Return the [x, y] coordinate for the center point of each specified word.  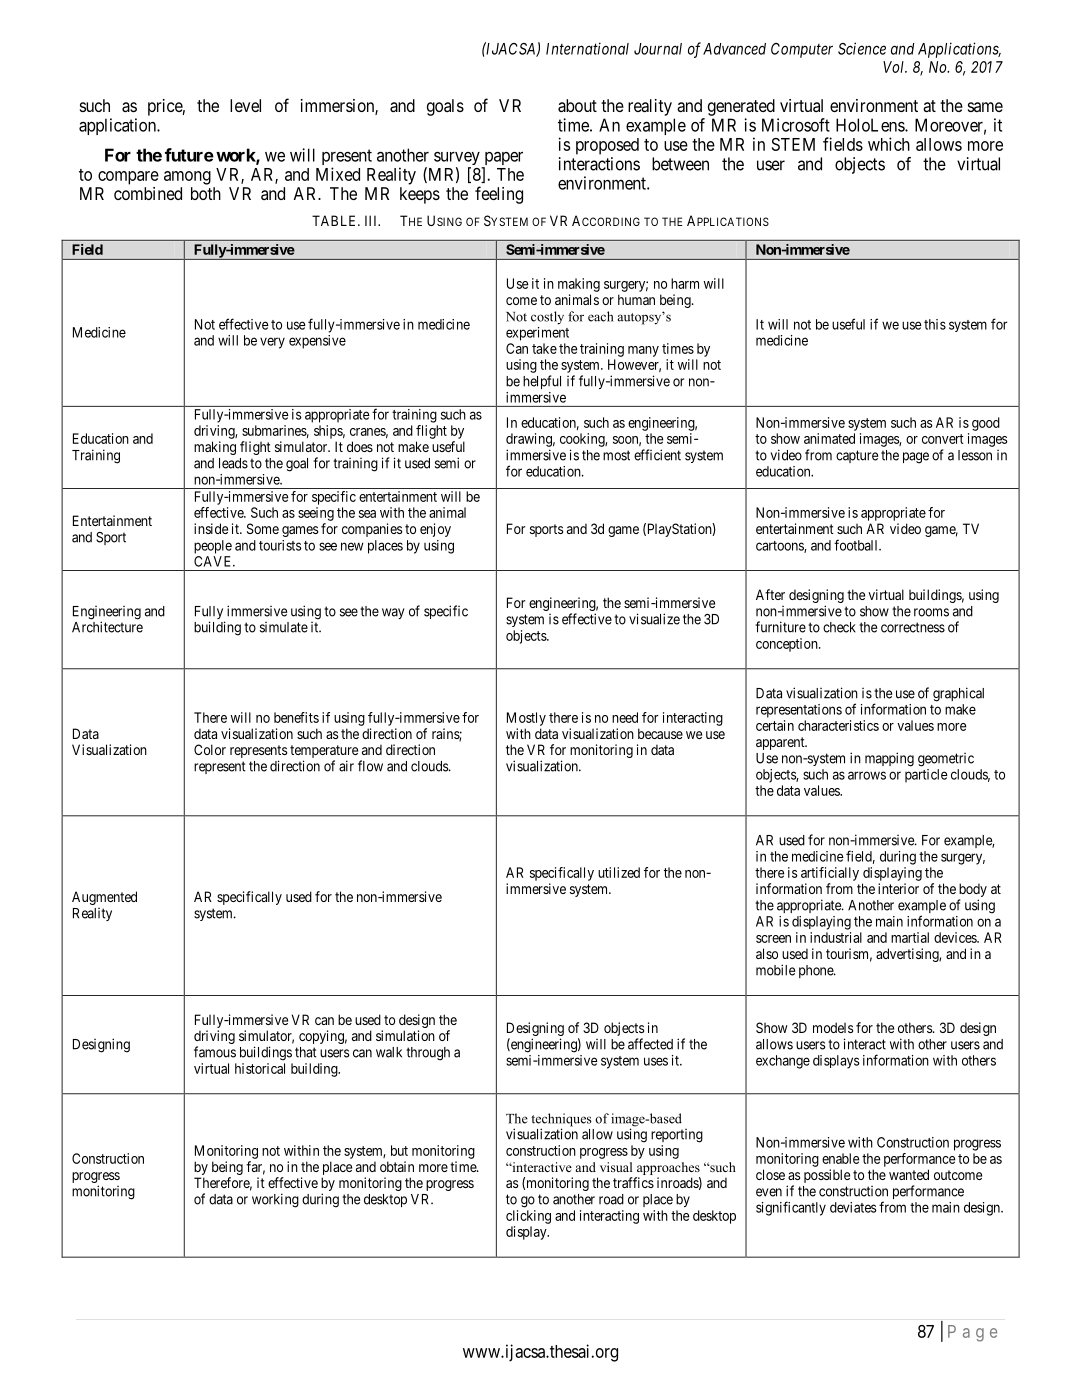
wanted [909, 1174]
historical [260, 1068]
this [935, 324]
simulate [284, 627]
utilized [619, 872]
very [272, 343]
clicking [528, 1217]
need [625, 717]
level [245, 105]
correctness [913, 627]
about [577, 105]
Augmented [104, 898]
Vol [895, 67]
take [544, 348]
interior [898, 888]
